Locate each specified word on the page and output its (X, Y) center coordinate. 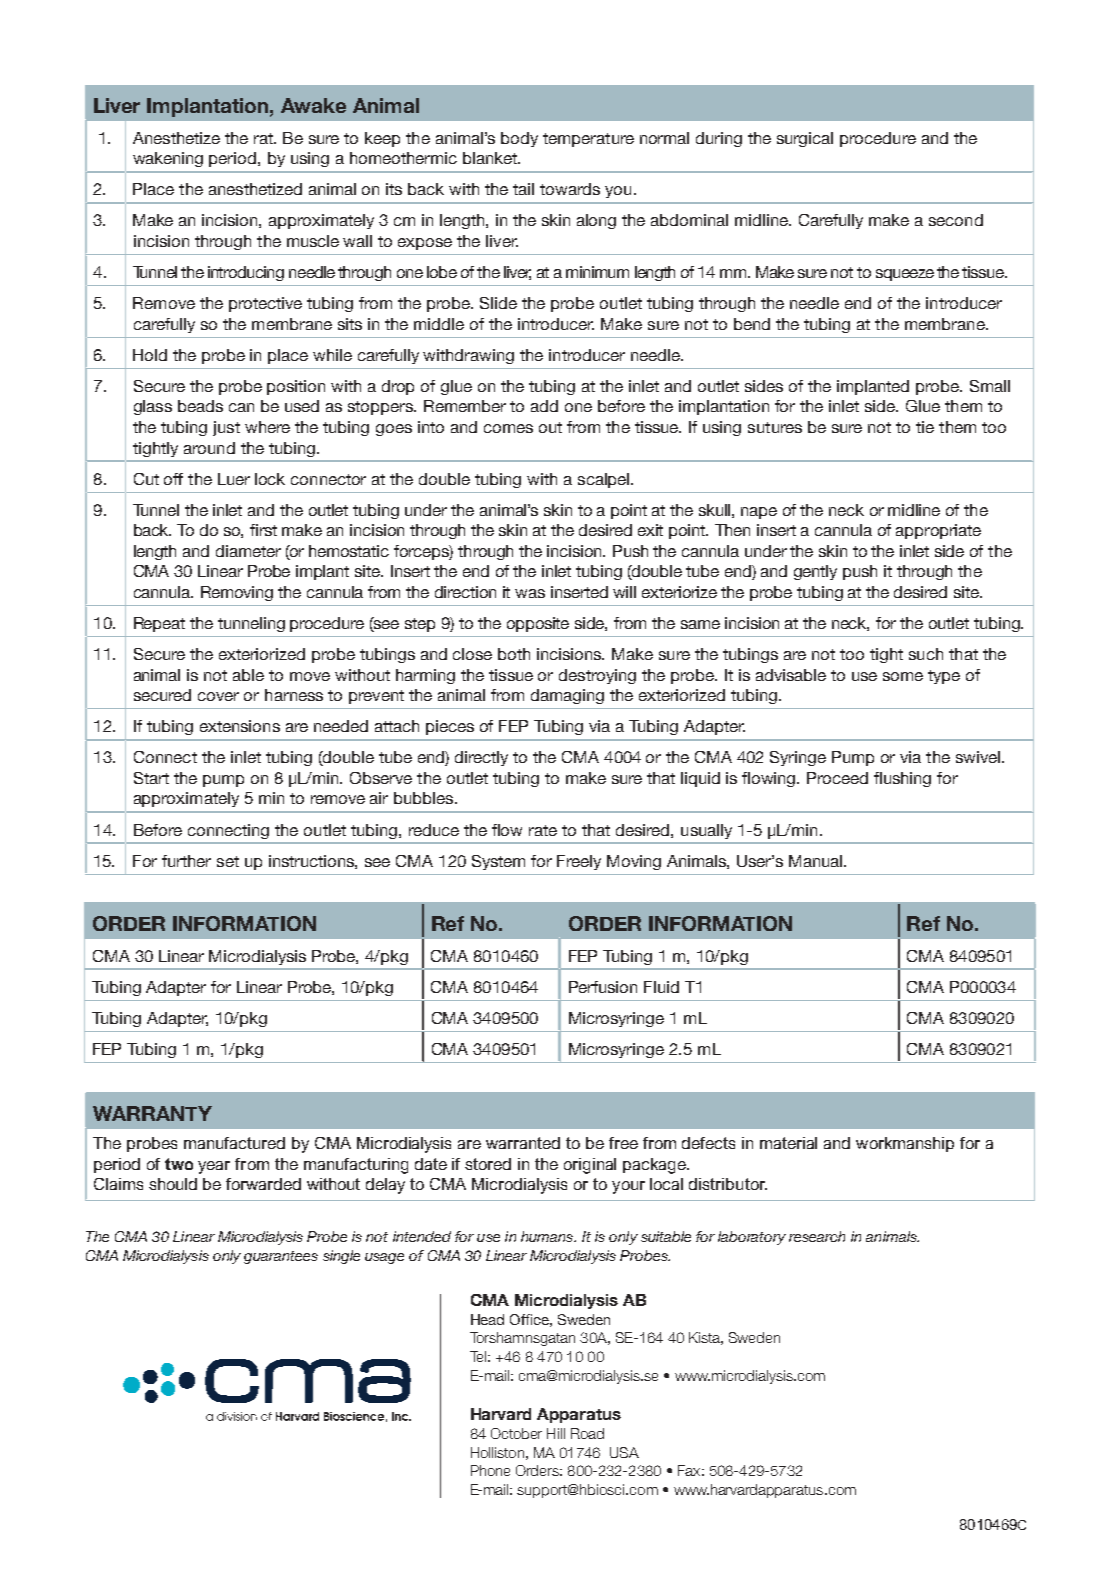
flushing (902, 779)
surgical (805, 139)
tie (925, 427)
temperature (588, 140)
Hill (556, 1433)
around (209, 448)
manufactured (234, 1143)
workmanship (905, 1144)
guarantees (281, 1257)
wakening (168, 159)
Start (151, 778)
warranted (523, 1143)
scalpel (603, 480)
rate (543, 830)
